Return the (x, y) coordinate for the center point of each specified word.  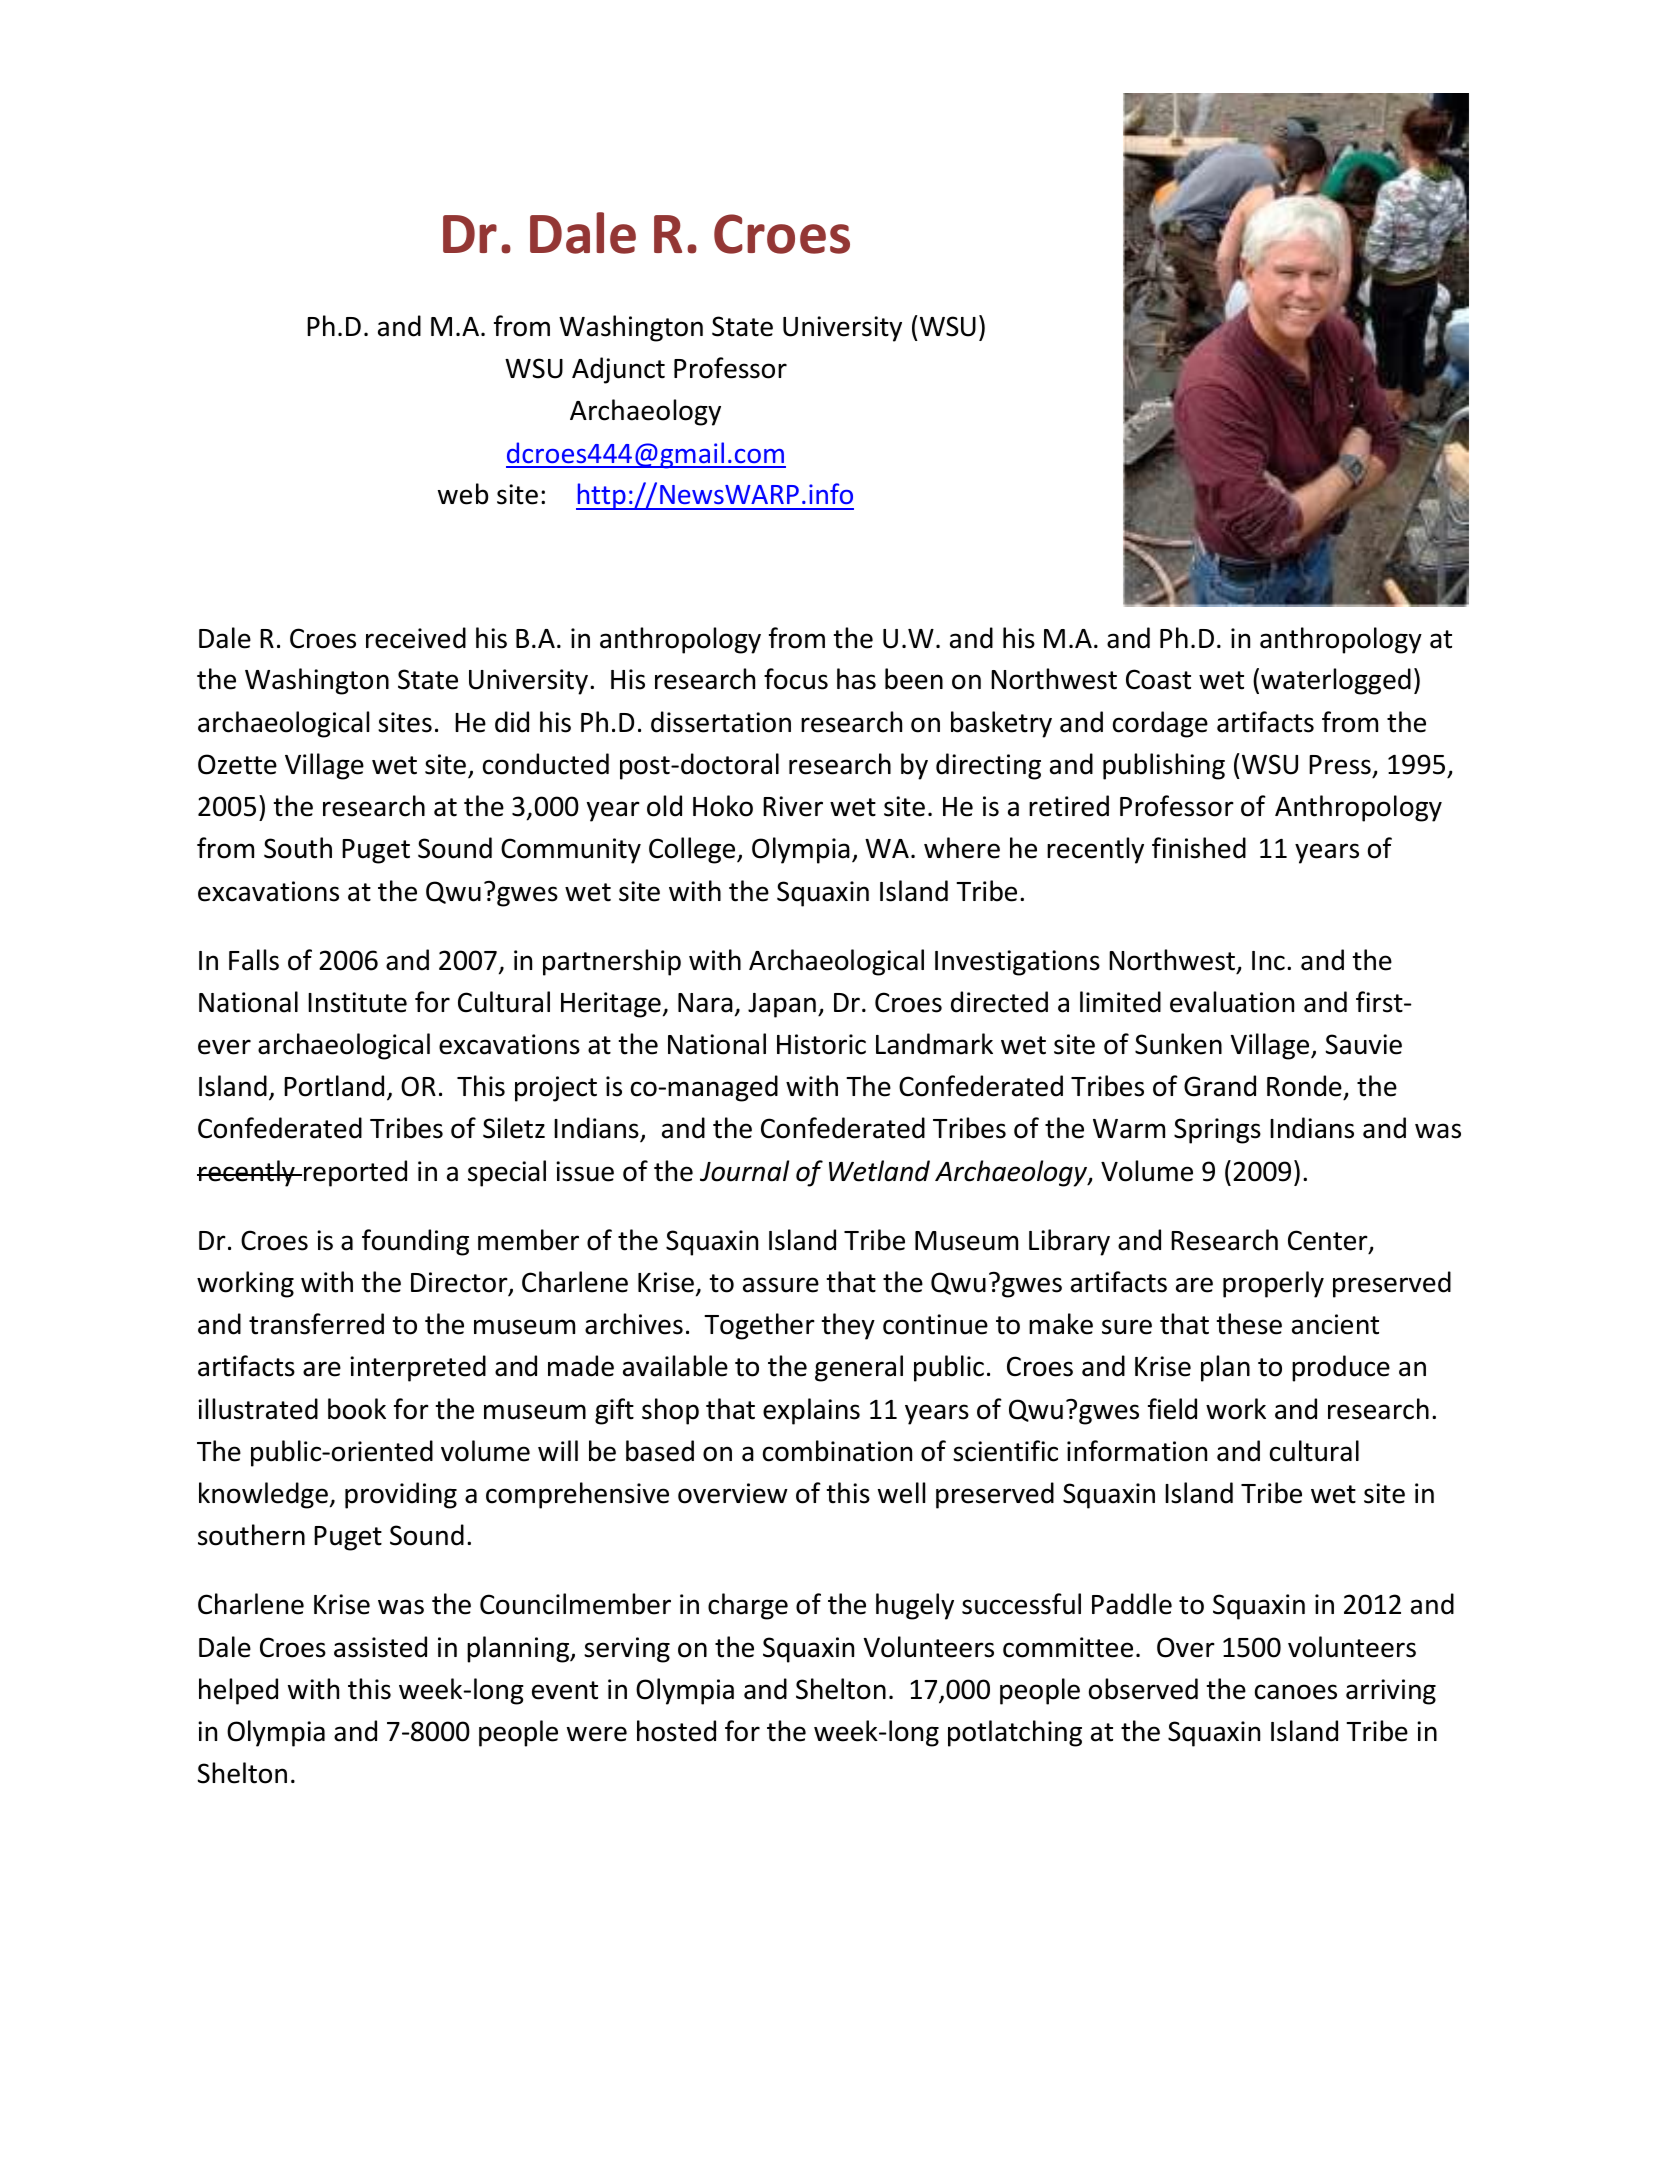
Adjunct (618, 370)
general (859, 1368)
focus (796, 679)
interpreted (418, 1368)
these (1249, 1324)
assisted (380, 1647)
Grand (1220, 1086)
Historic (821, 1044)
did (512, 722)
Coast (1158, 679)
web (463, 494)
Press (1340, 765)
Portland (334, 1086)
